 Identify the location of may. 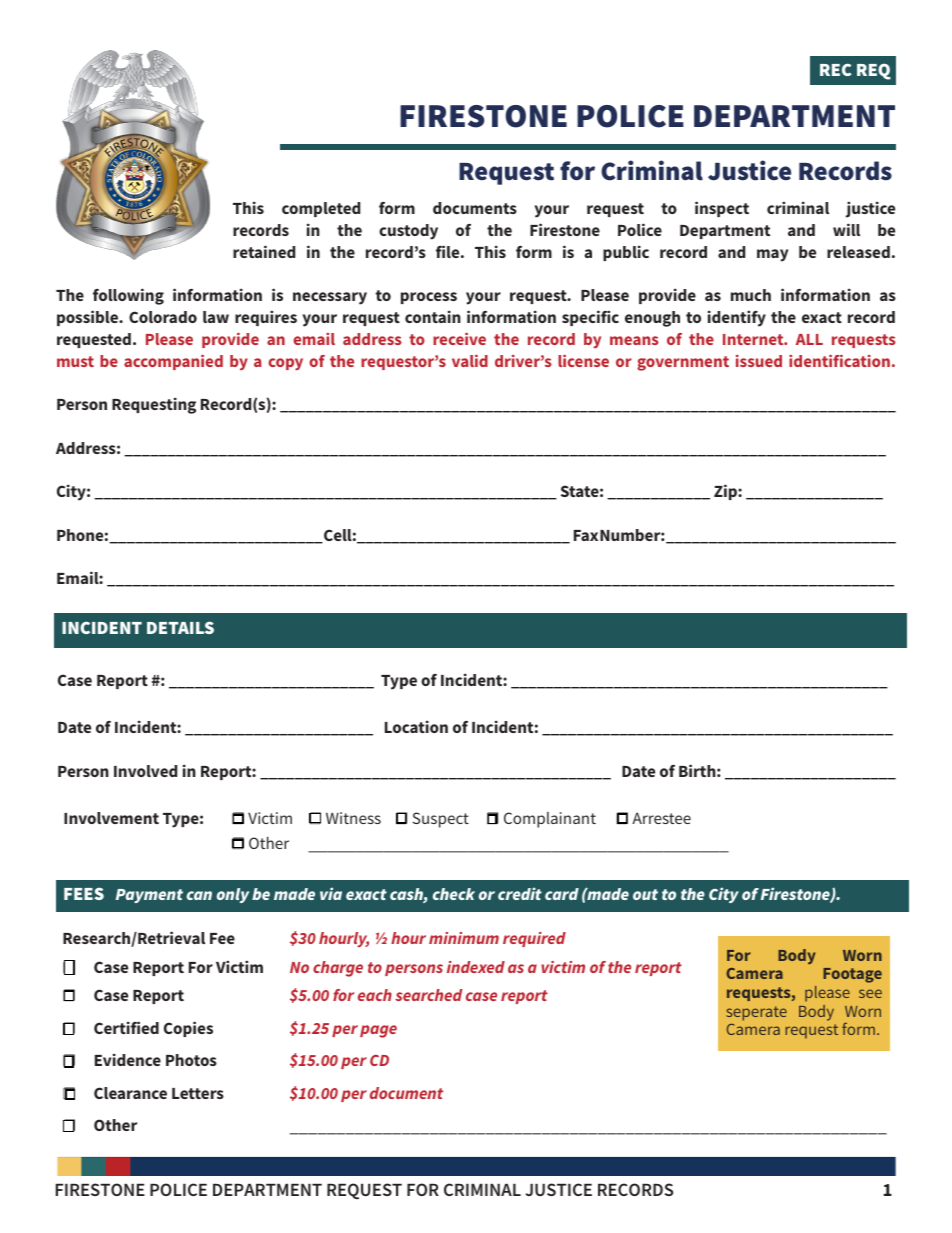
(772, 255).
